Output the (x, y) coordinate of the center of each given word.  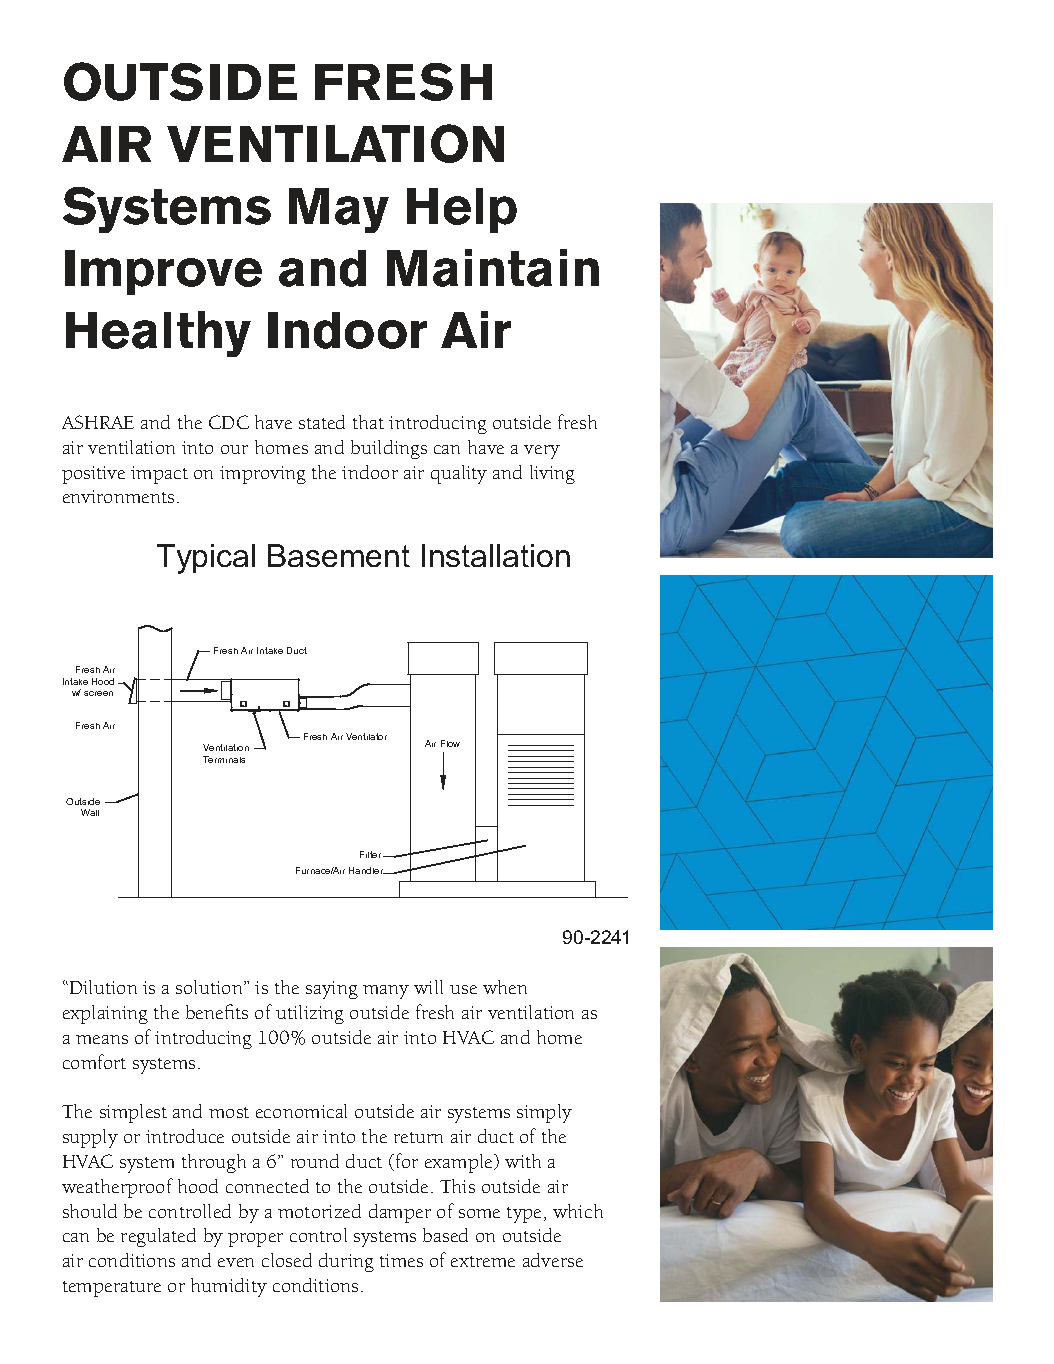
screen (98, 693)
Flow (450, 743)
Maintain (493, 268)
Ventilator (366, 736)
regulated (158, 1237)
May (339, 210)
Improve (163, 272)
